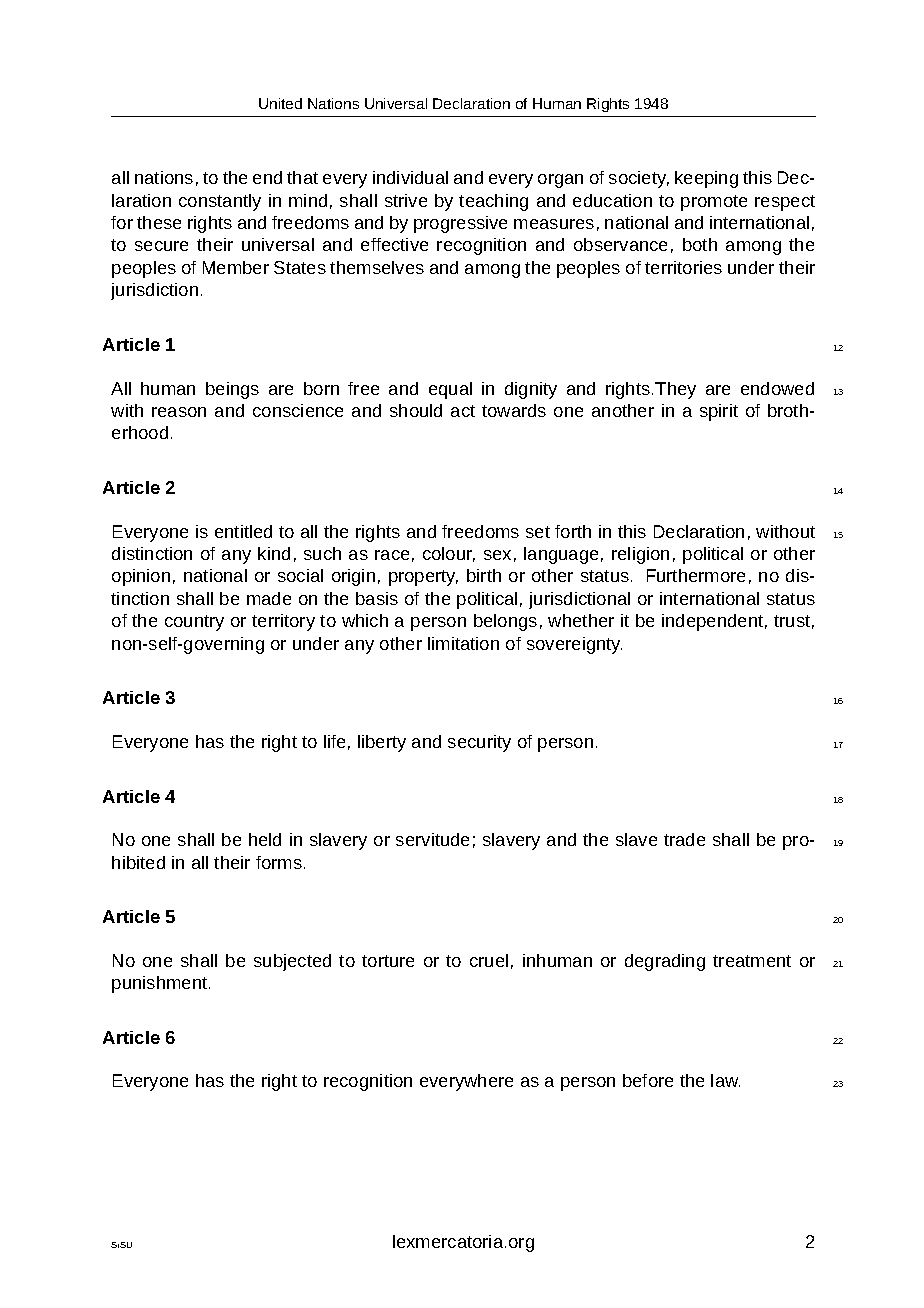 The height and width of the page is (1308, 924). I want to click on punishment, so click(161, 984).
